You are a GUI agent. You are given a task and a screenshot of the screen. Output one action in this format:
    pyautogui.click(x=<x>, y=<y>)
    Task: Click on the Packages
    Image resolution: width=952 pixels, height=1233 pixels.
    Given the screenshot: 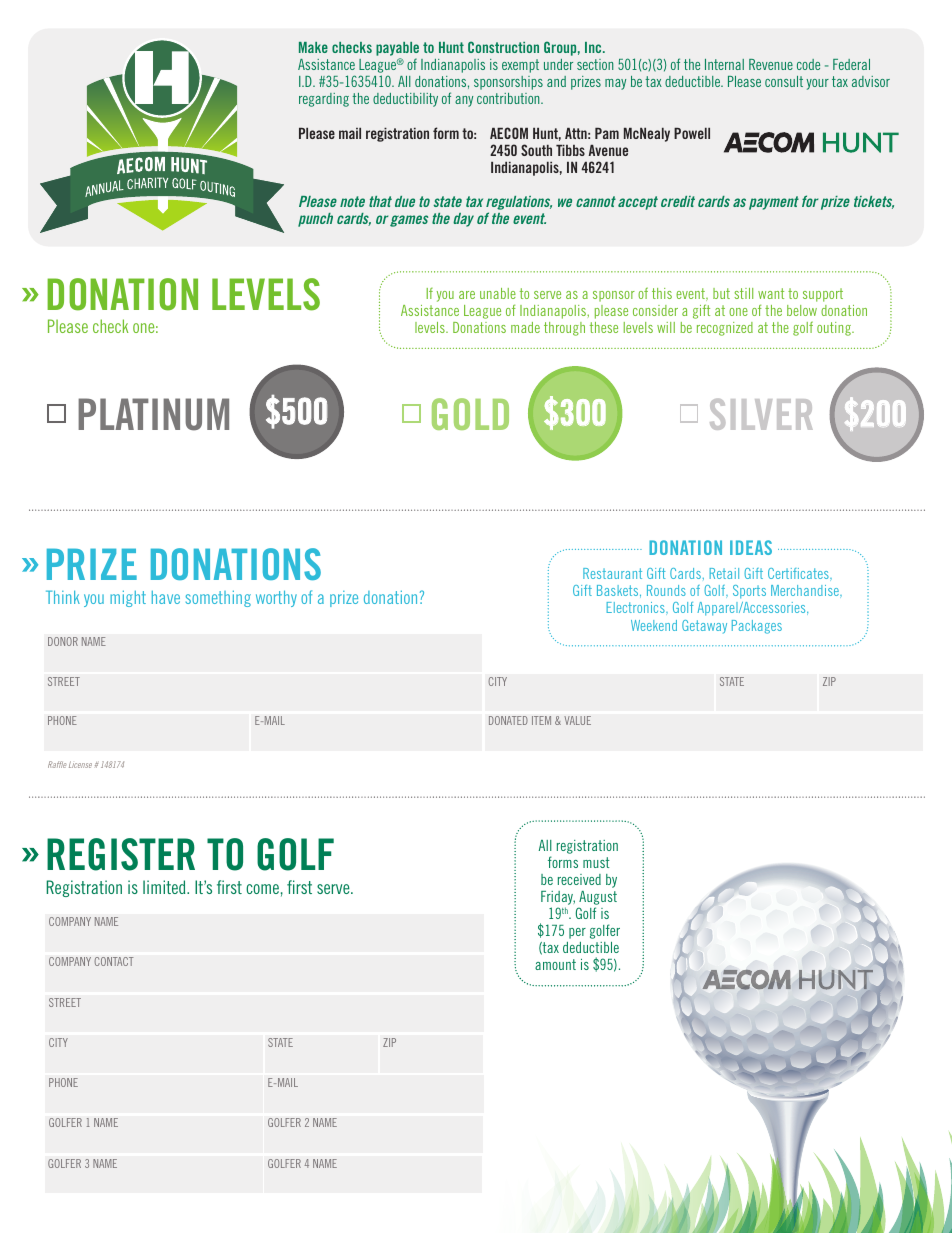 What is the action you would take?
    pyautogui.click(x=757, y=627)
